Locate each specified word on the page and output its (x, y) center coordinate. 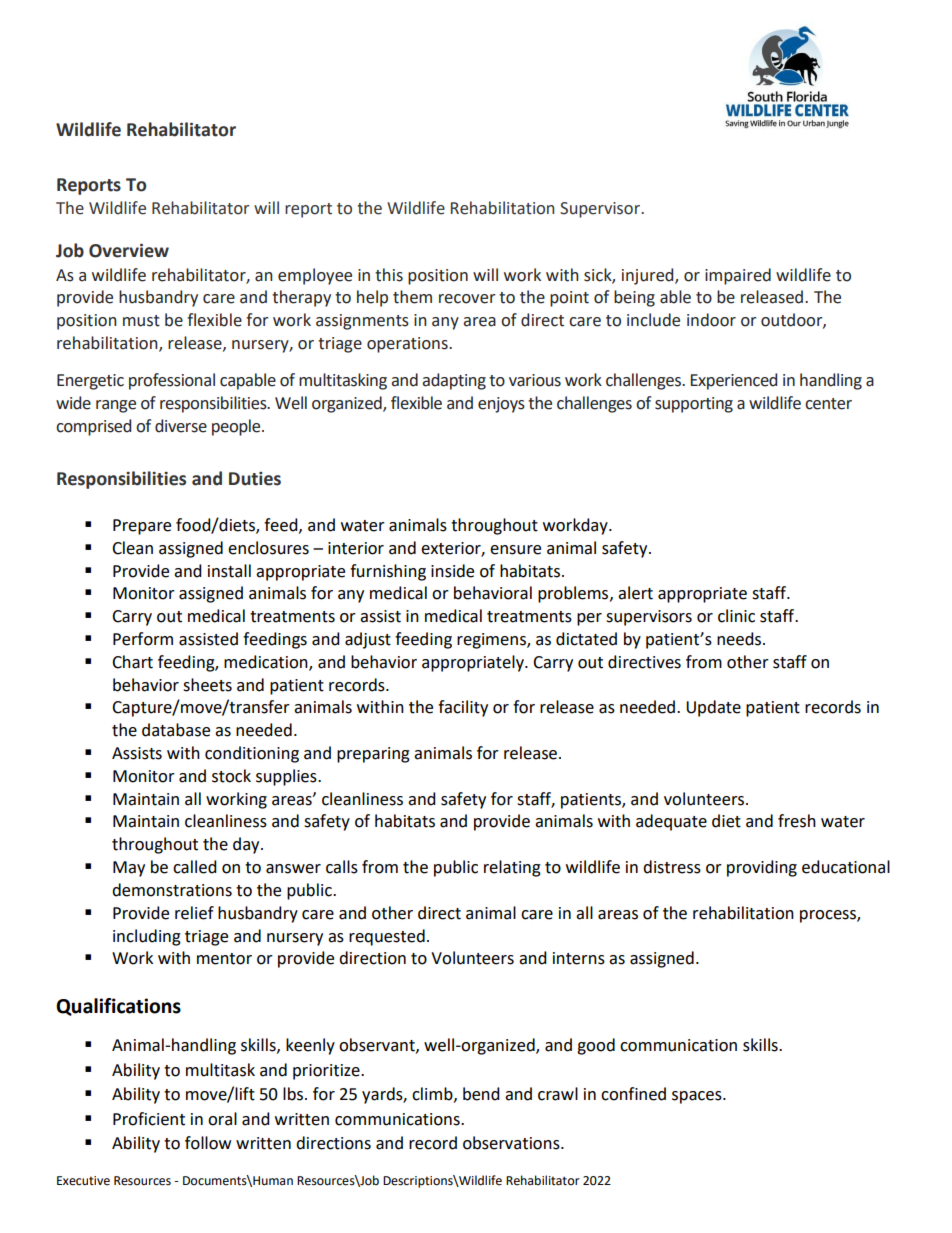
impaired (738, 276)
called (195, 867)
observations (512, 1143)
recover (467, 299)
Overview (129, 251)
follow (208, 1143)
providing (762, 868)
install (229, 571)
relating (512, 868)
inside (452, 571)
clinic (736, 616)
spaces (698, 1097)
